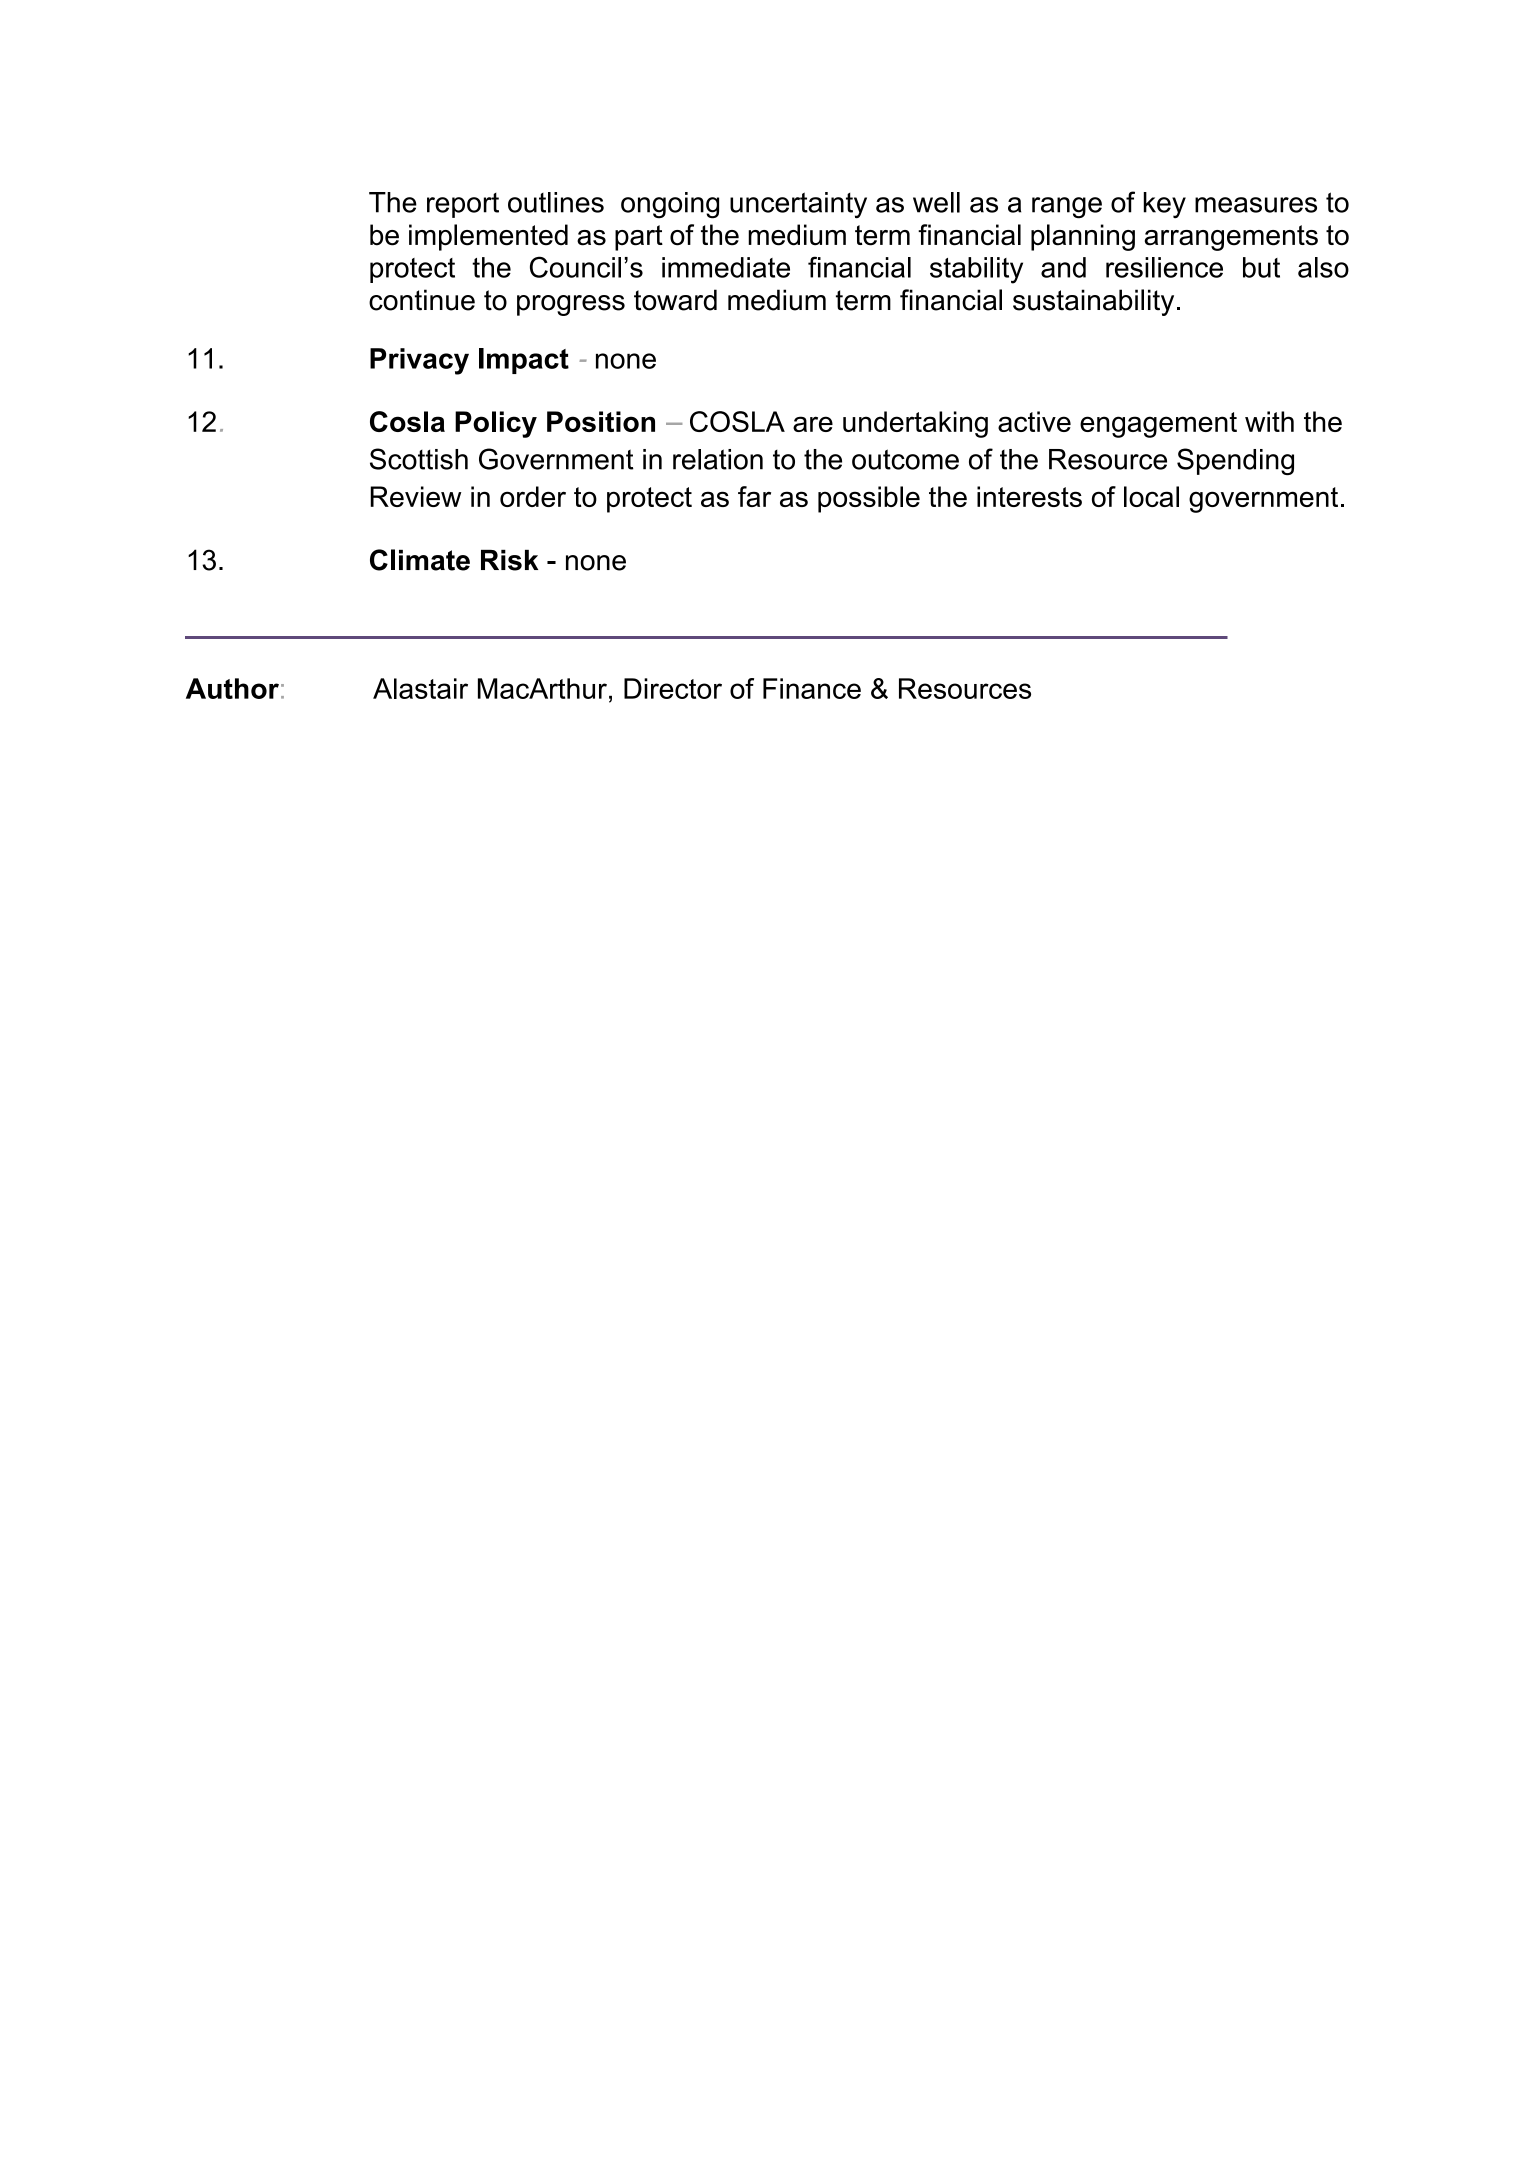 This screenshot has width=1535, height=2171. Describe the element at coordinates (1235, 461) in the screenshot. I see `Spending` at that location.
